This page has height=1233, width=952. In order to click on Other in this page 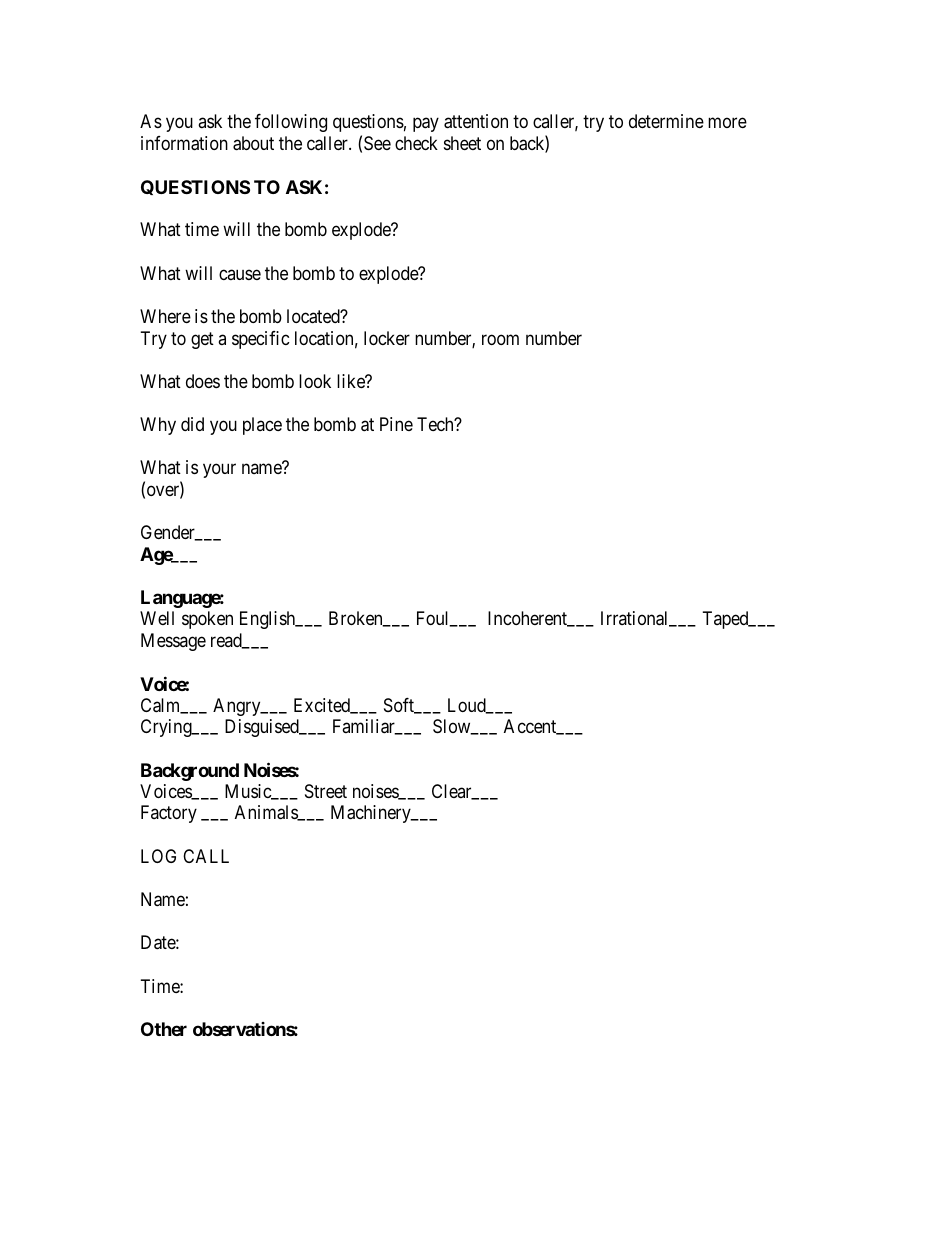, I will do `click(164, 1029)`.
